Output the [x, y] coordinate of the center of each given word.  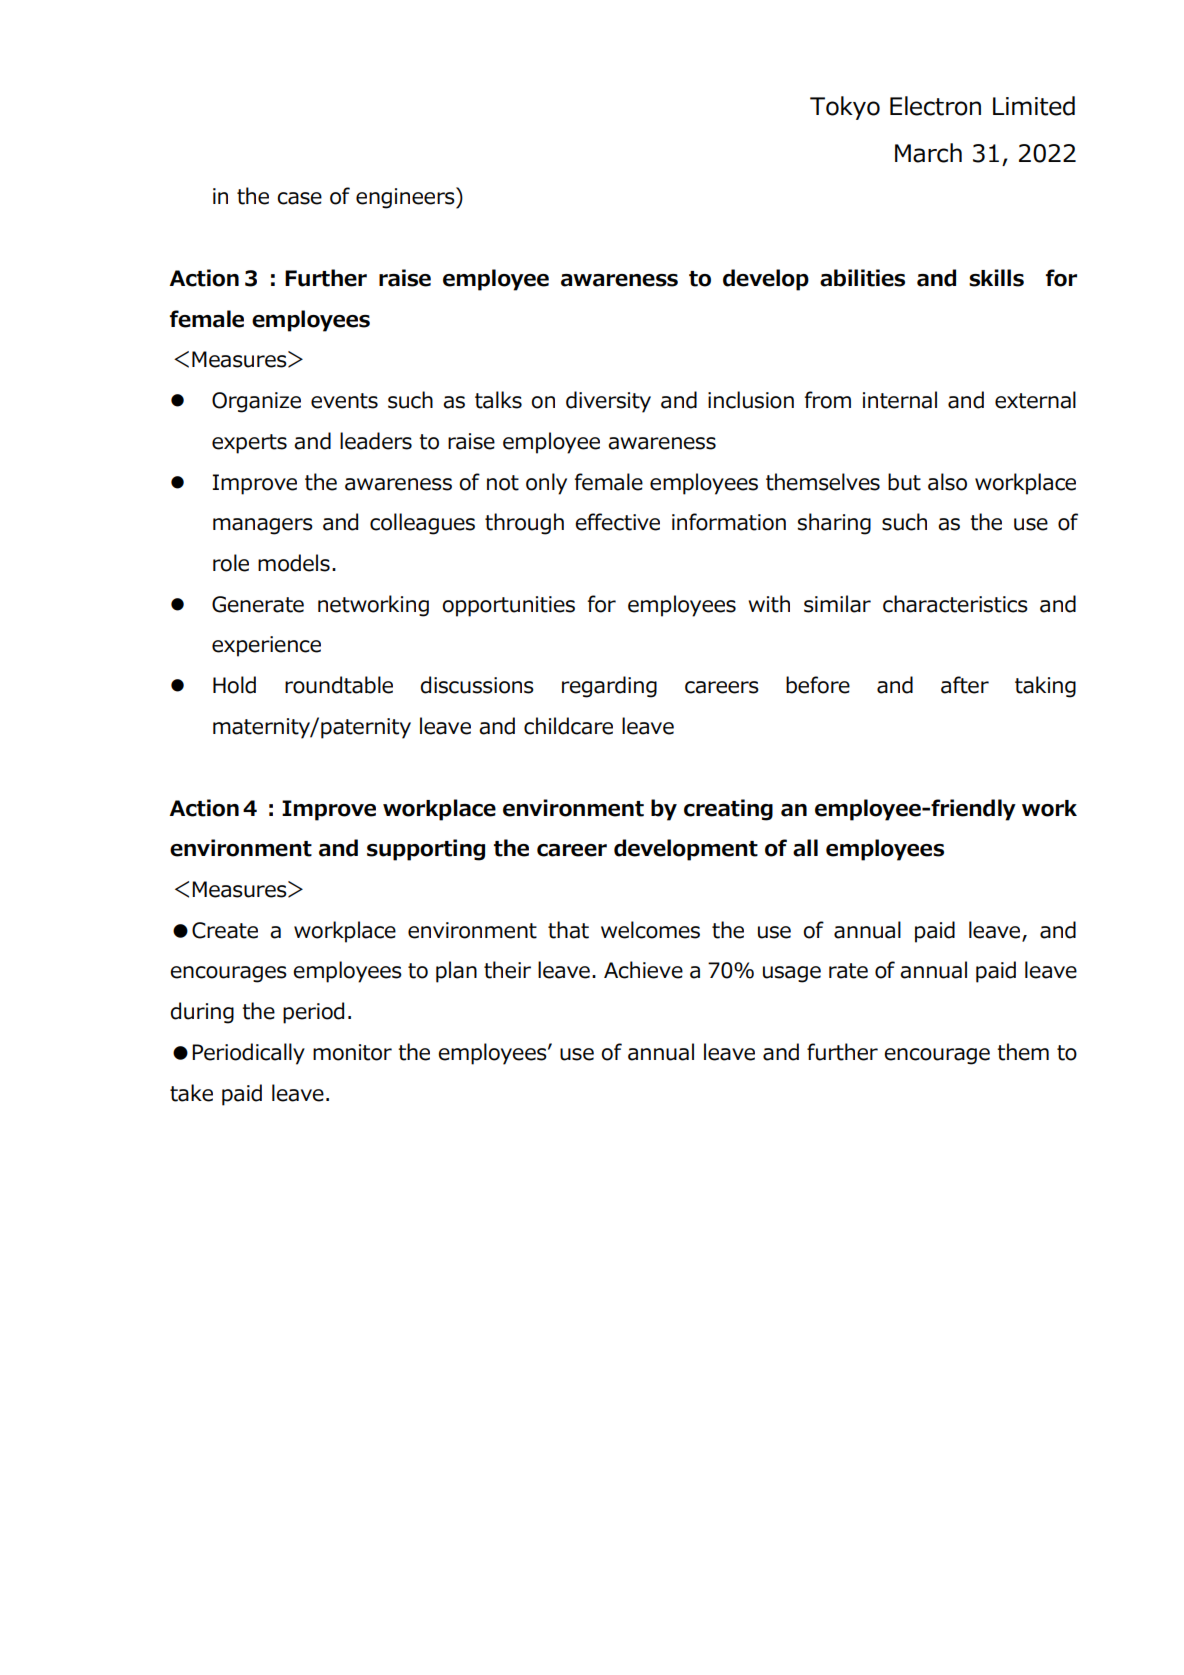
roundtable [339, 685]
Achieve [643, 970]
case [299, 198]
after [965, 685]
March [928, 153]
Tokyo [845, 108]
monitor [352, 1052]
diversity [608, 402]
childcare [568, 726]
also [947, 482]
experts [249, 444]
